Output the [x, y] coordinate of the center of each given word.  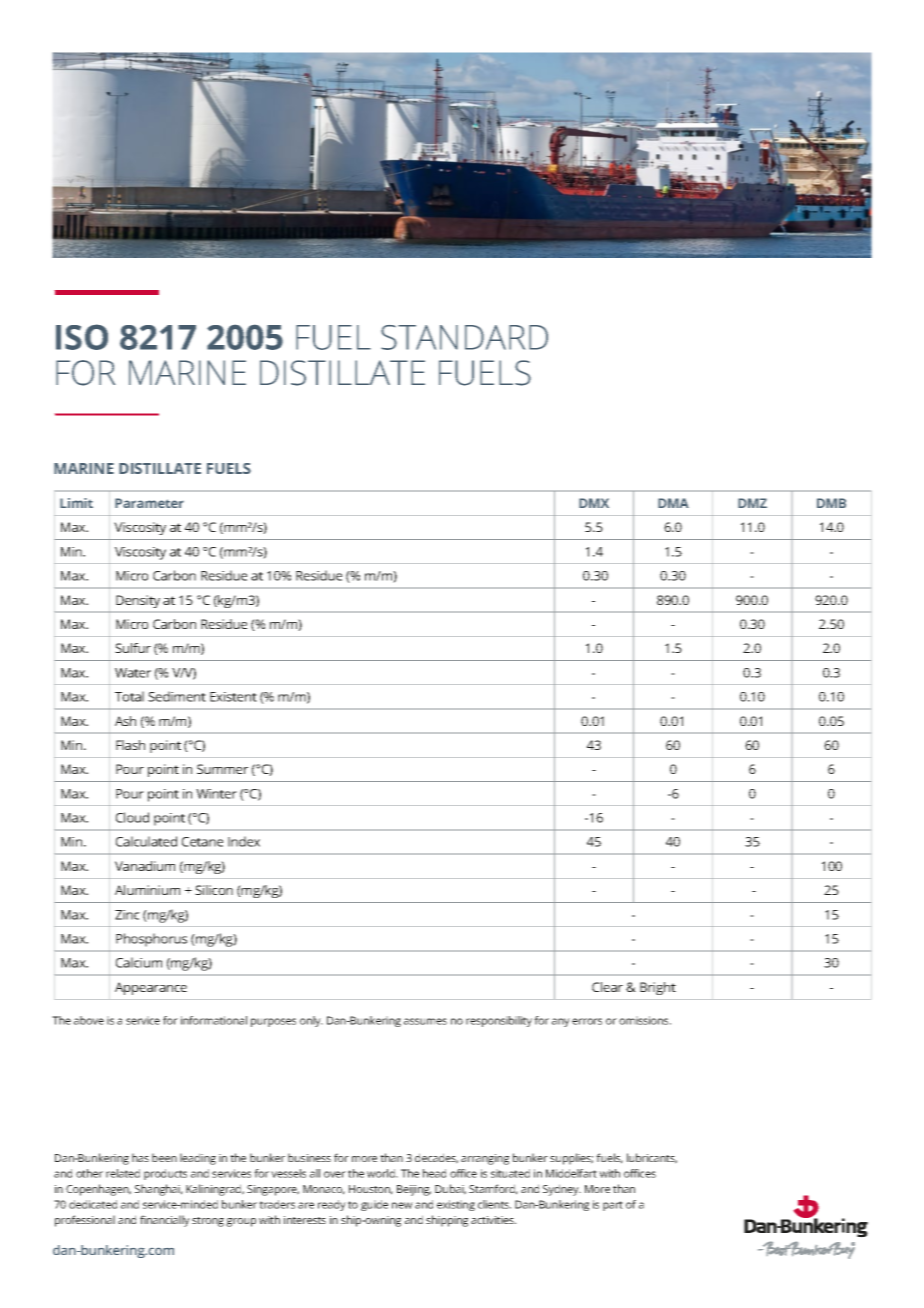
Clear [607, 987]
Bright [658, 988]
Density [138, 601]
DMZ [752, 503]
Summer [222, 769]
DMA [673, 503]
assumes [425, 1021]
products [165, 1174]
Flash [130, 745]
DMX [594, 503]
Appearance [151, 988]
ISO [82, 337]
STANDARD [464, 337]
